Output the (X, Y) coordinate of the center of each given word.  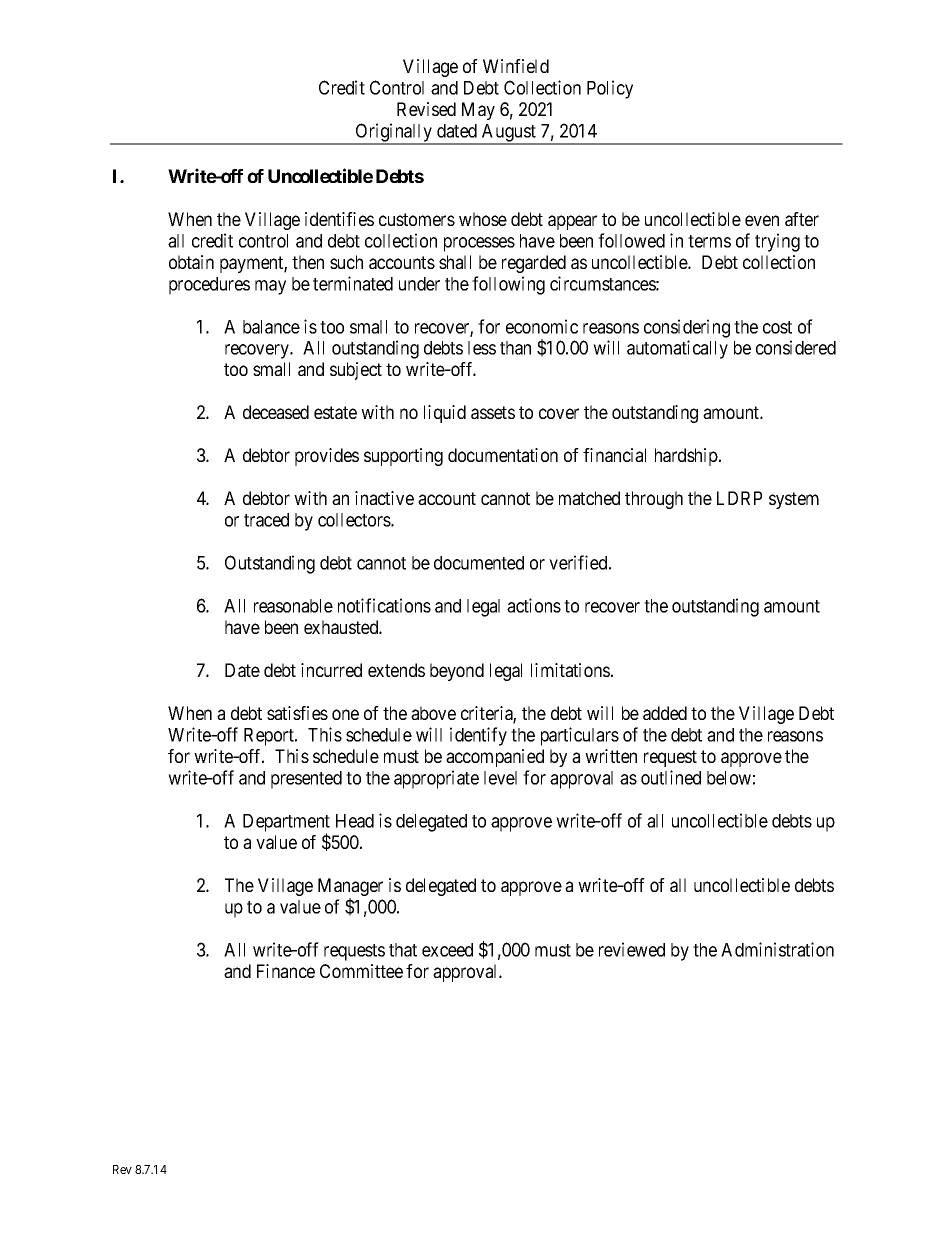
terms (709, 241)
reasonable (293, 606)
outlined (671, 777)
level (500, 778)
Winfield (516, 66)
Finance (286, 971)
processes (479, 244)
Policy (610, 89)
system (794, 500)
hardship (687, 457)
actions (534, 605)
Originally (394, 133)
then (308, 262)
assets (493, 412)
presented (306, 780)
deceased (276, 412)
